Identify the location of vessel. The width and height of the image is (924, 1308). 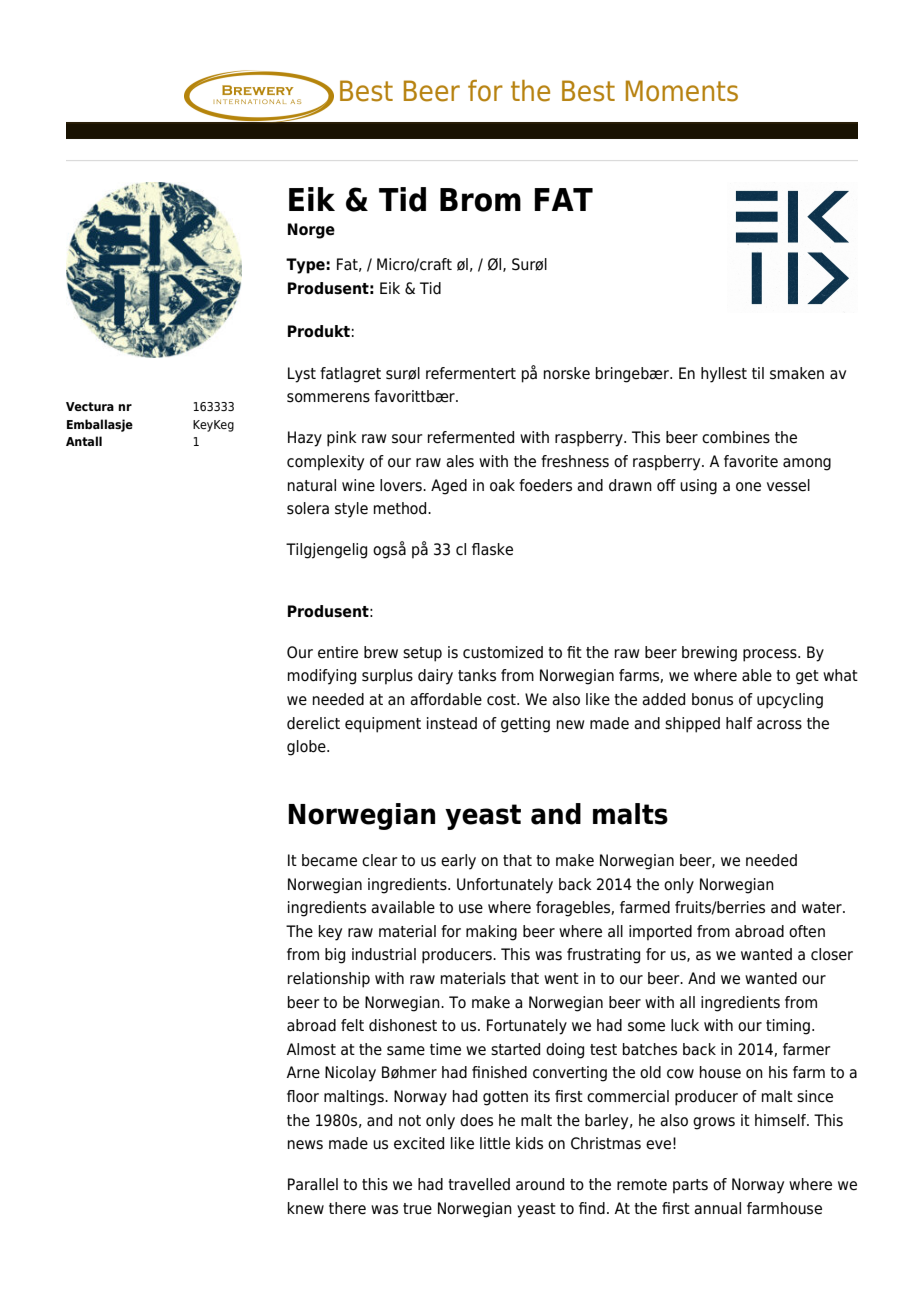
(788, 485).
